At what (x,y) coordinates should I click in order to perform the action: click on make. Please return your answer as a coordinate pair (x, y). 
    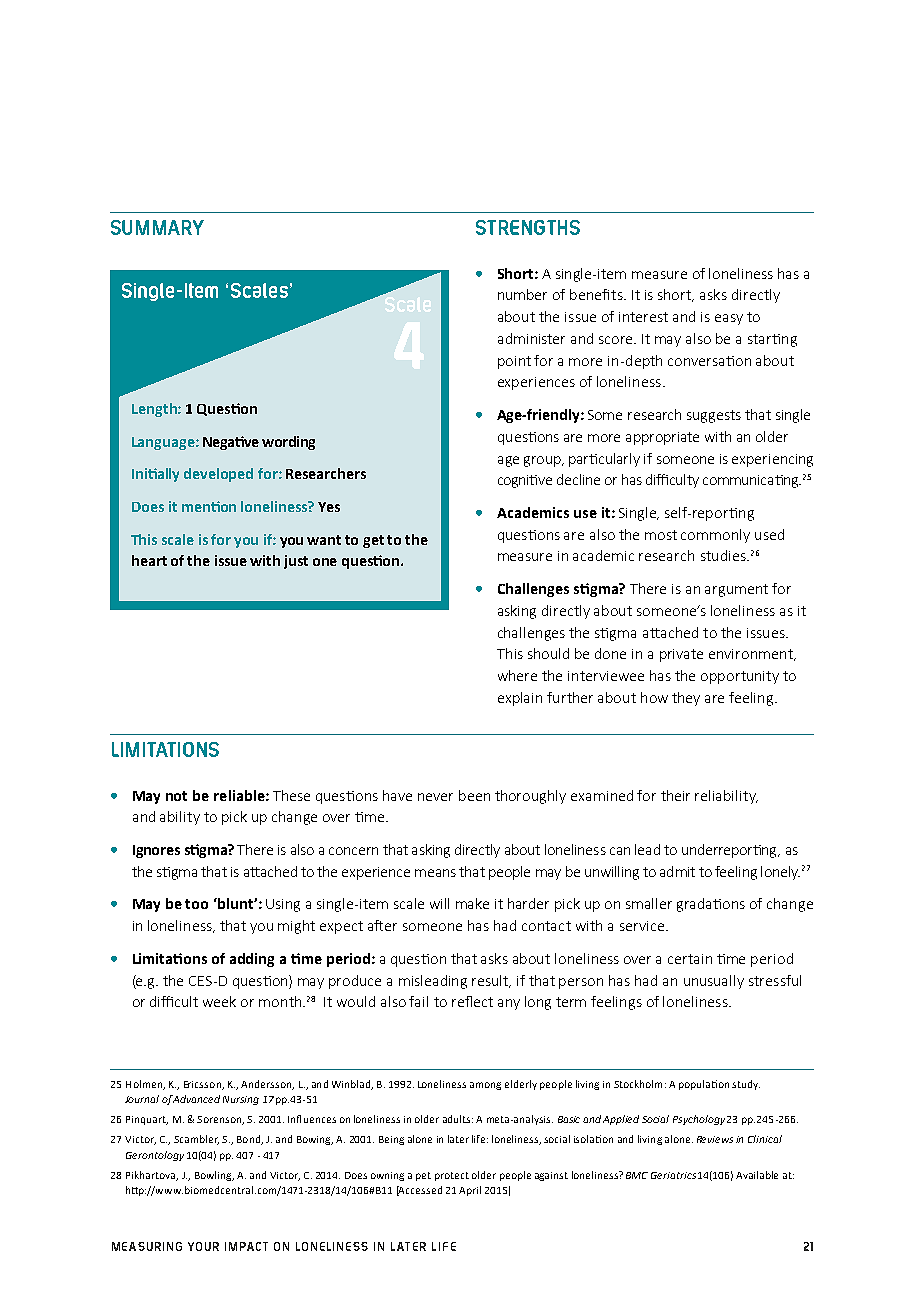
    Looking at the image, I should click on (472, 903).
